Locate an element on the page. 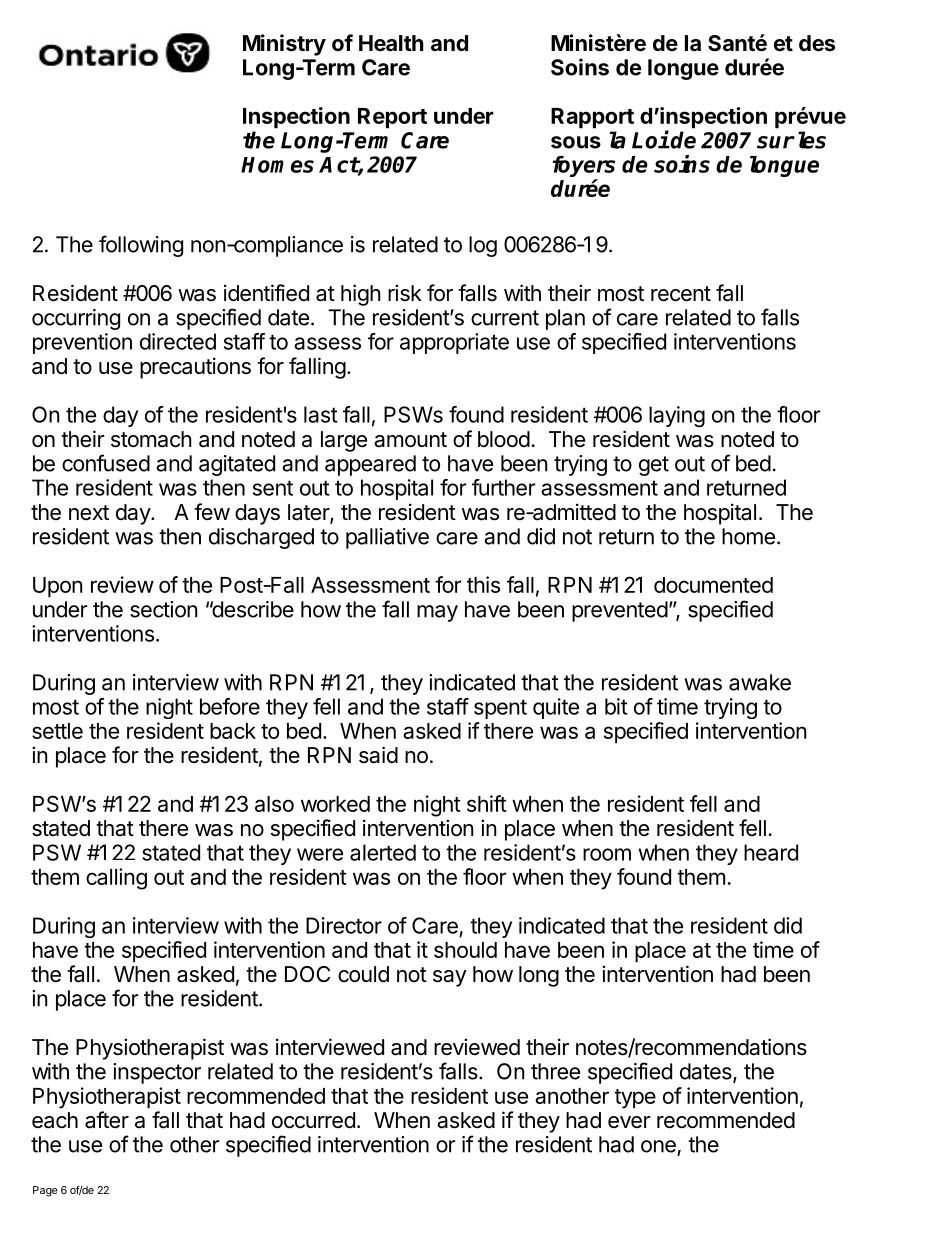 The height and width of the page is (1233, 952). directed is located at coordinates (178, 341).
